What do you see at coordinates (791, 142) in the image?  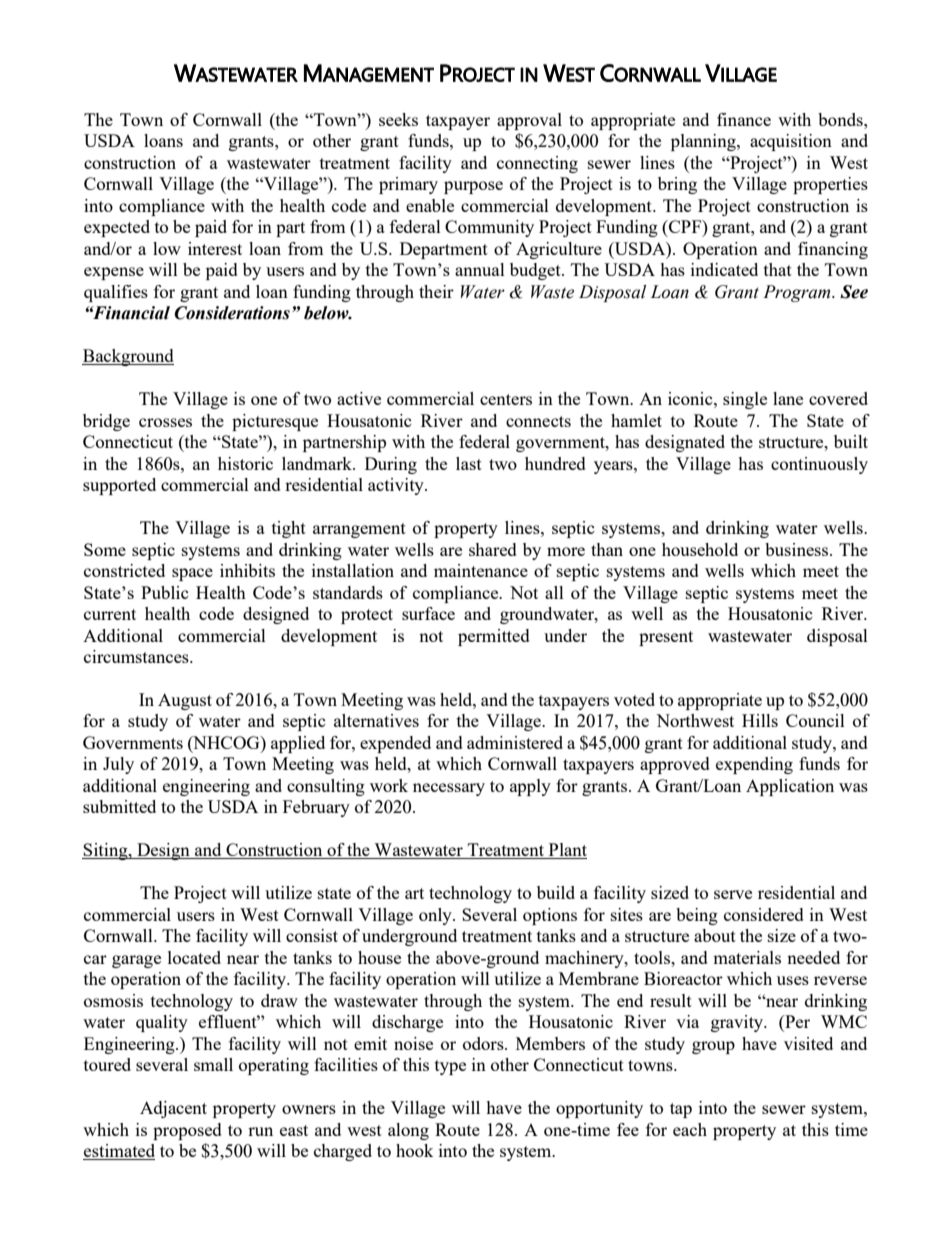 I see `acquisition` at bounding box center [791, 142].
